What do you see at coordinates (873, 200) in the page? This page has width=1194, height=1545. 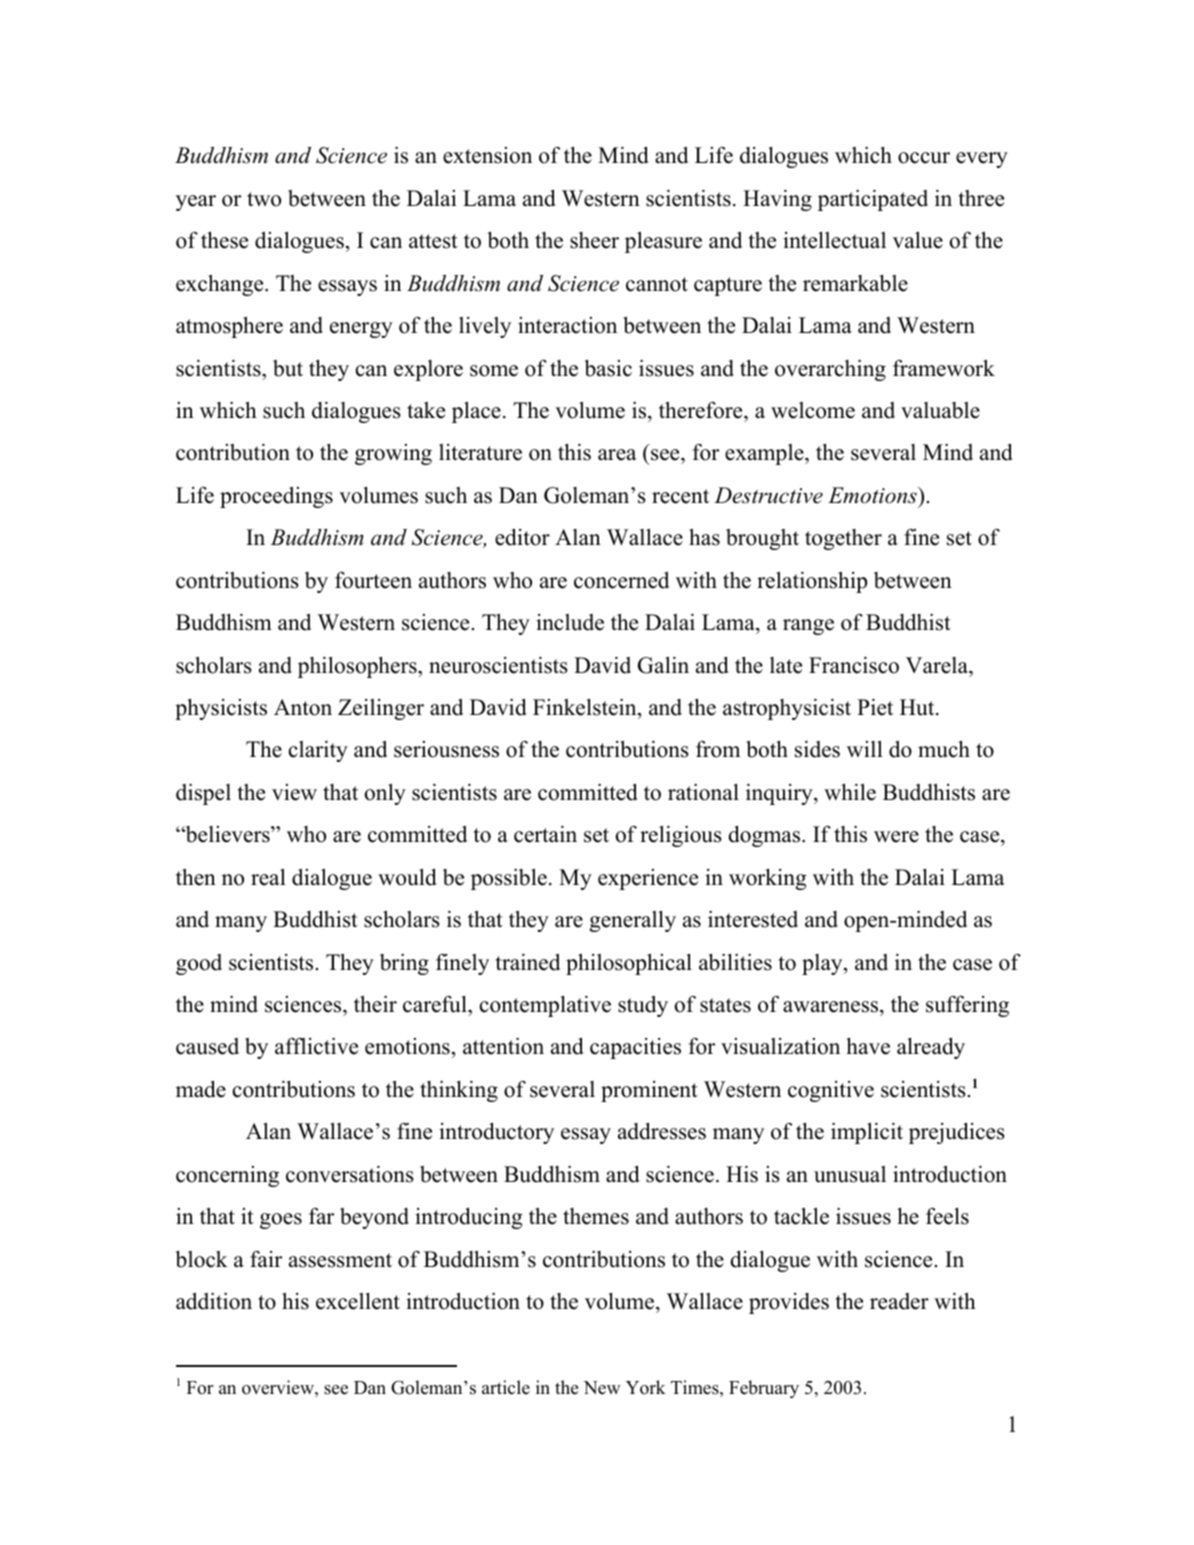 I see `participated` at bounding box center [873, 200].
